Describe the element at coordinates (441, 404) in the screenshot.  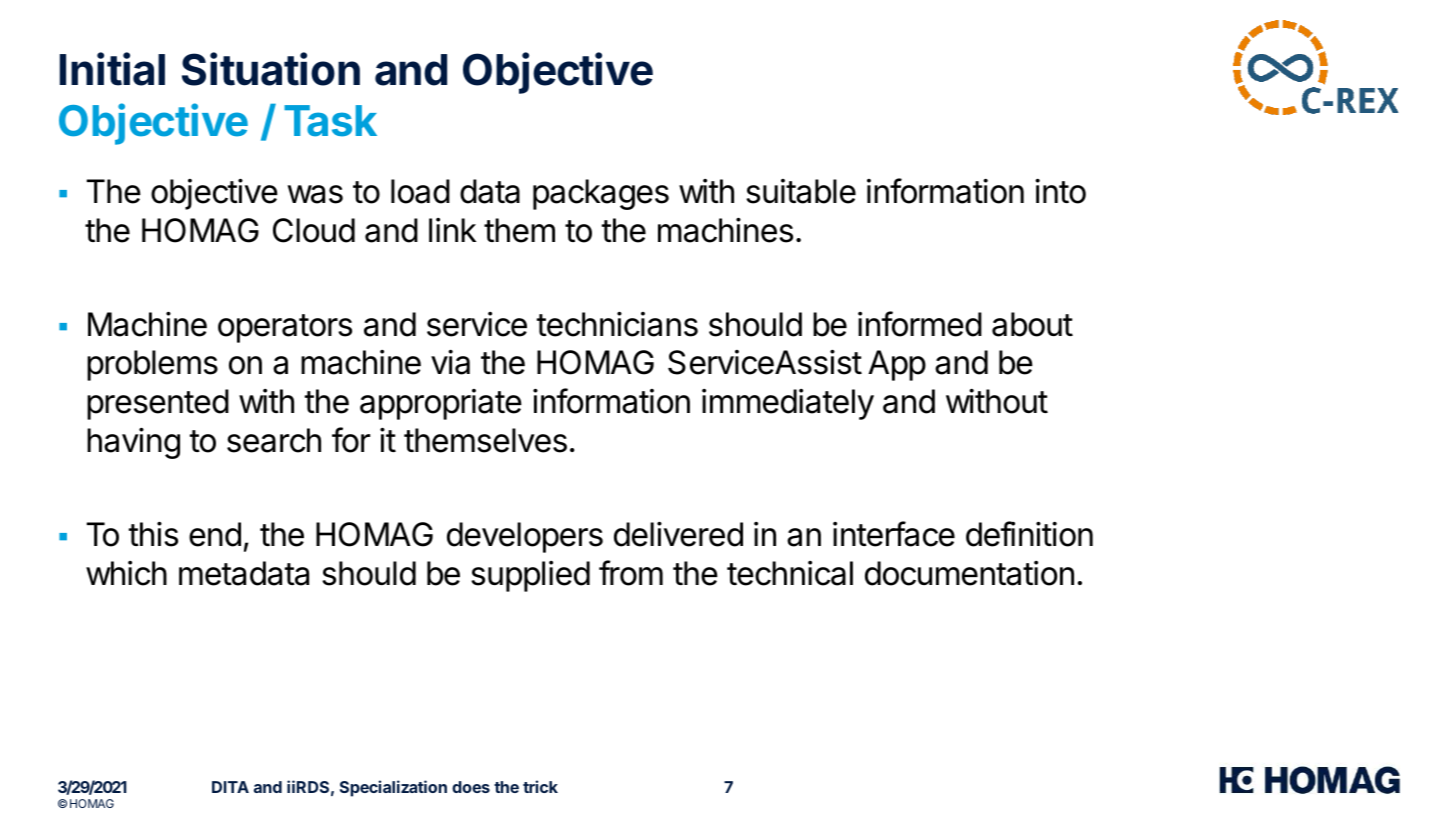
I see `appropriate` at that location.
